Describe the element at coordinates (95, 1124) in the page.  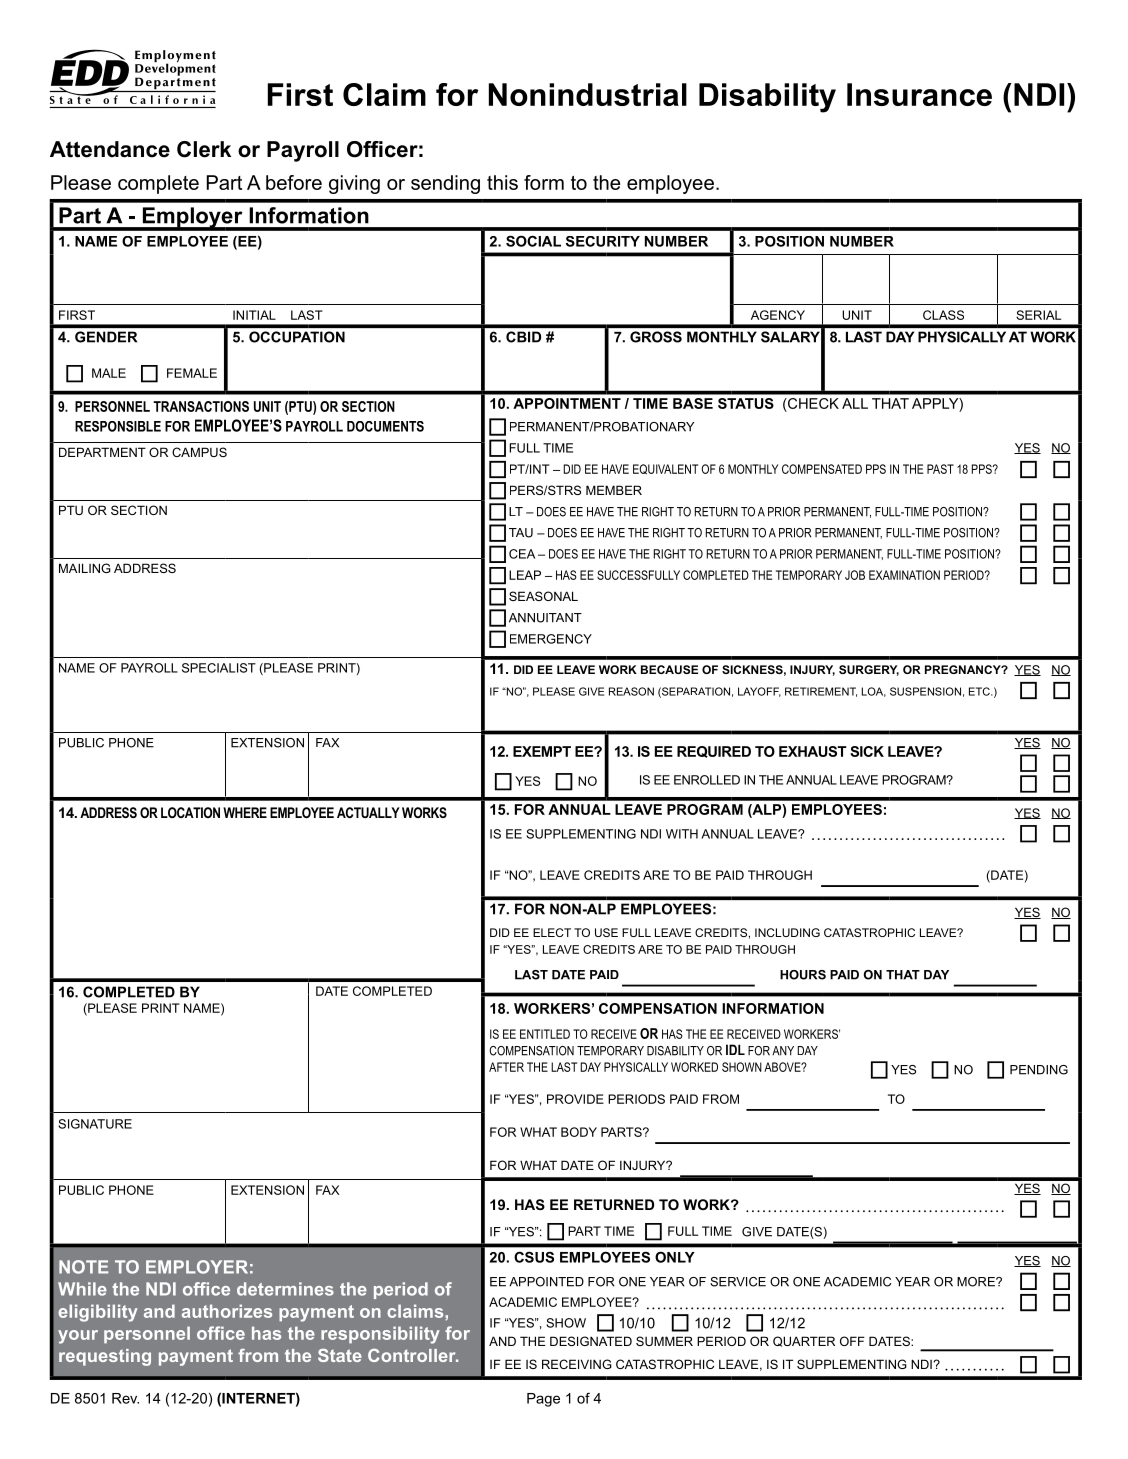
I see `SIGNATURE` at that location.
